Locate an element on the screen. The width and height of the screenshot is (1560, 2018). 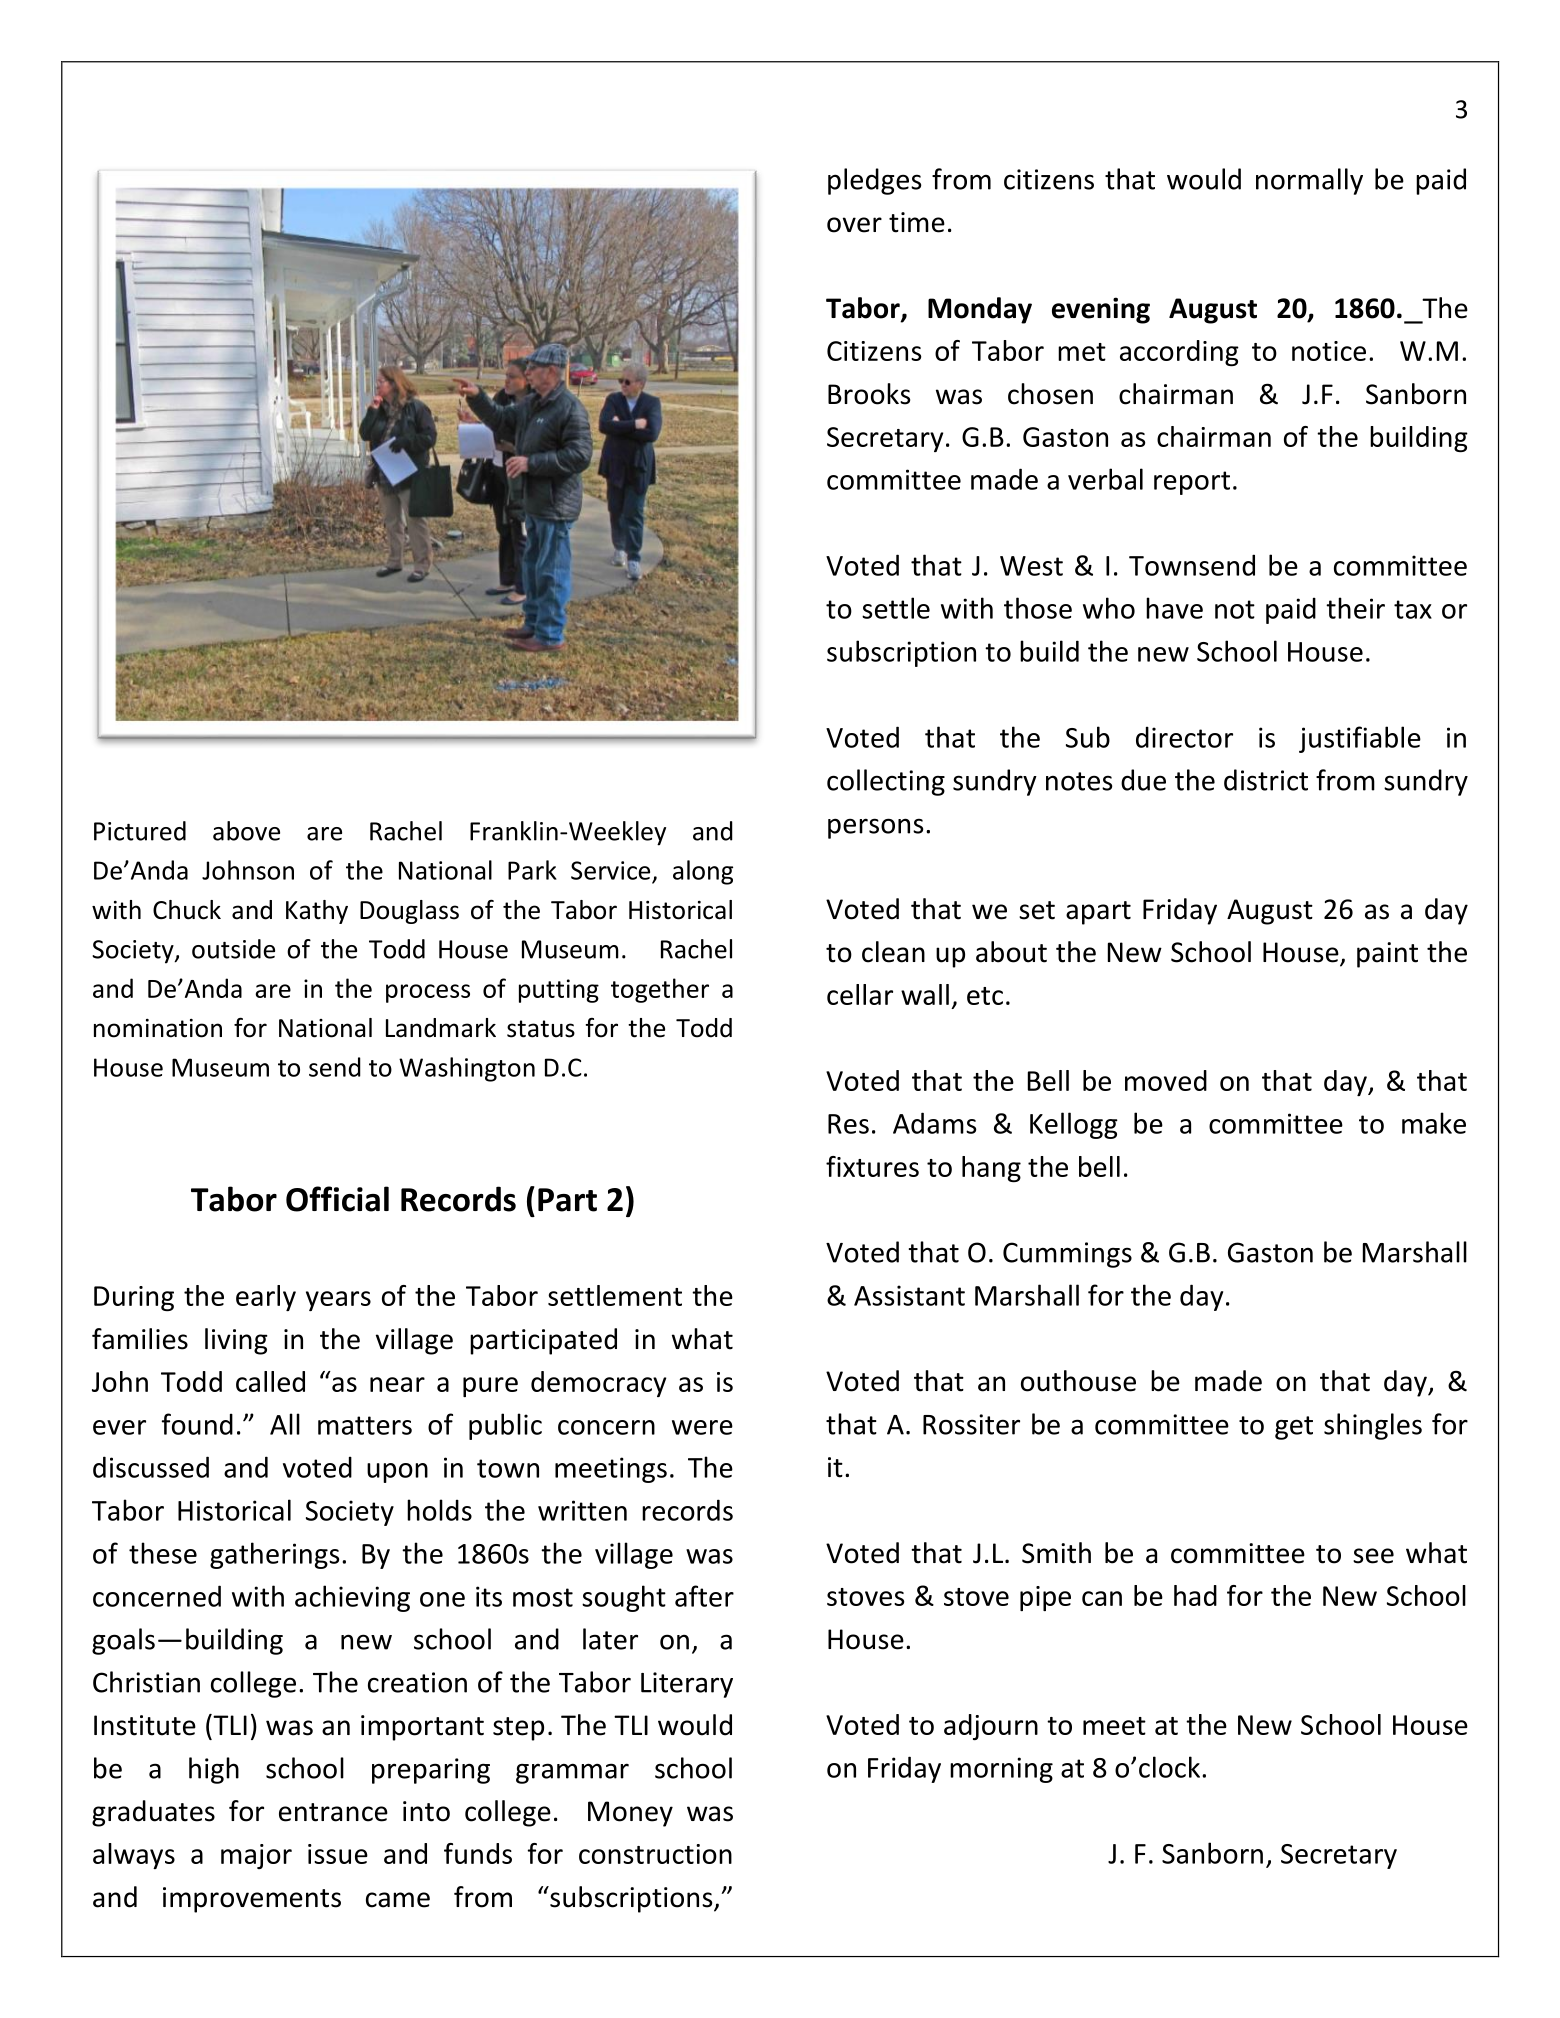
construction is located at coordinates (655, 1854).
